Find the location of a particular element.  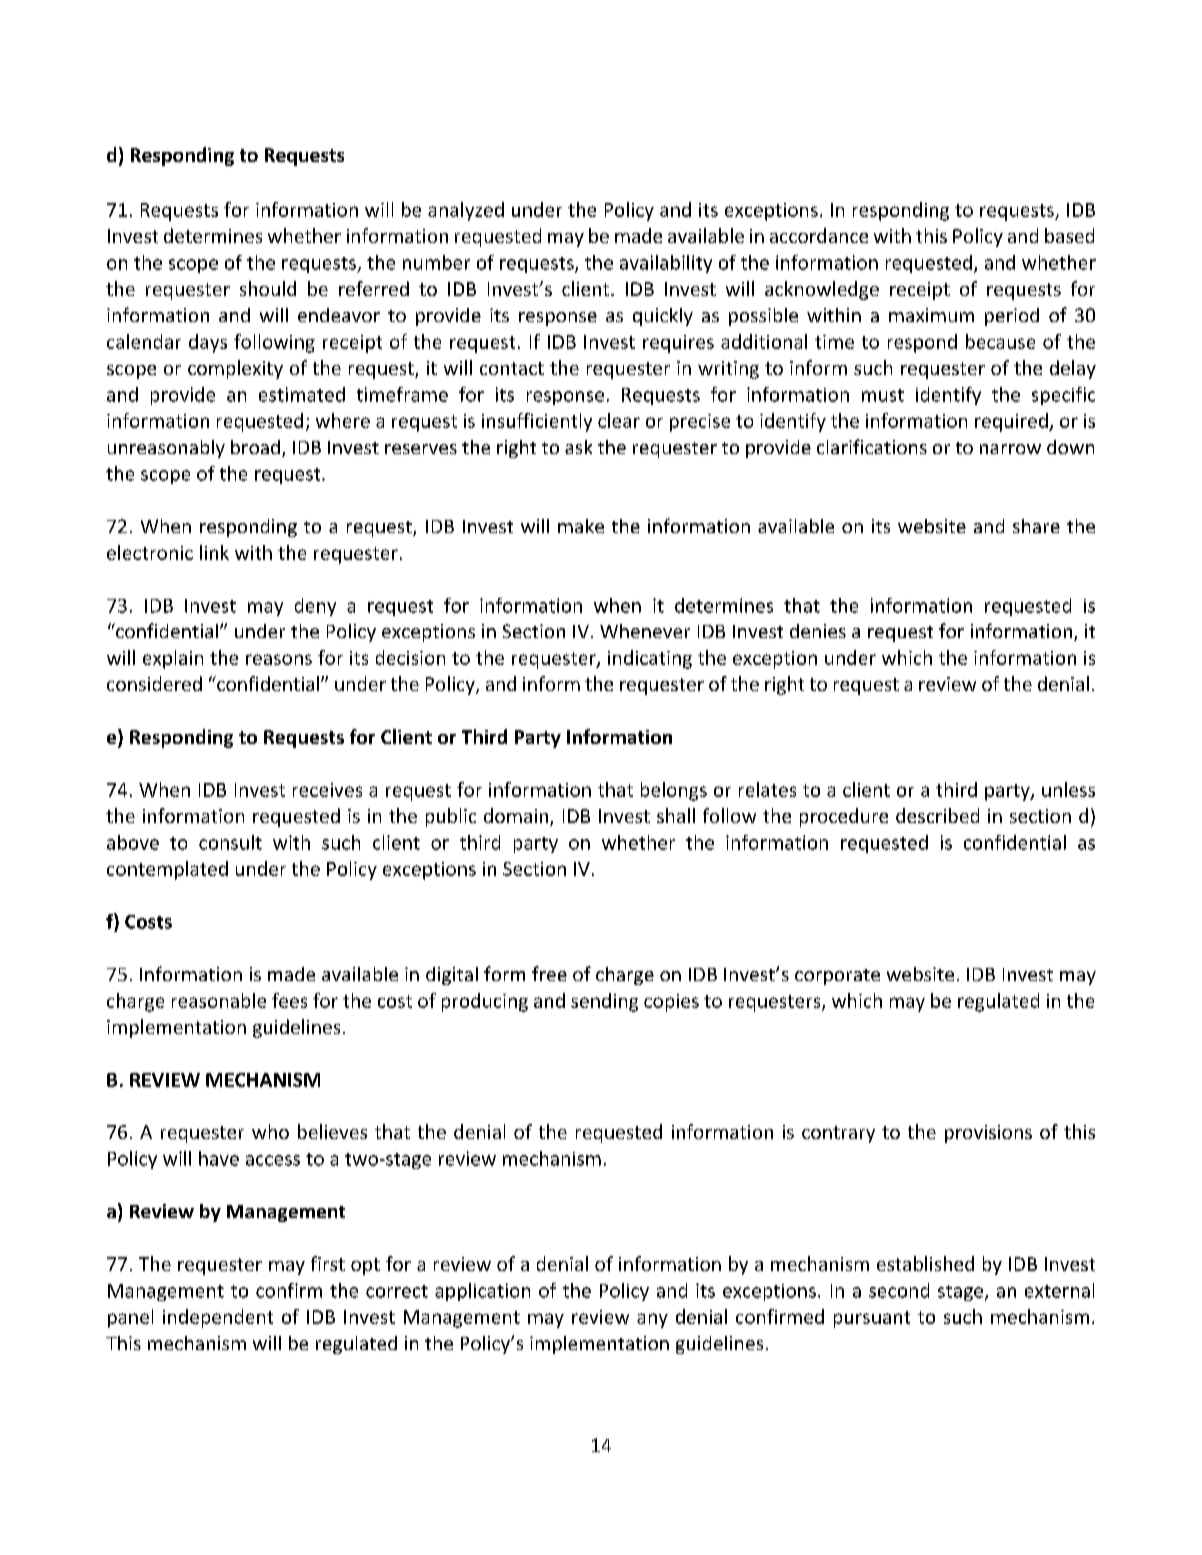

belongs is located at coordinates (674, 791).
